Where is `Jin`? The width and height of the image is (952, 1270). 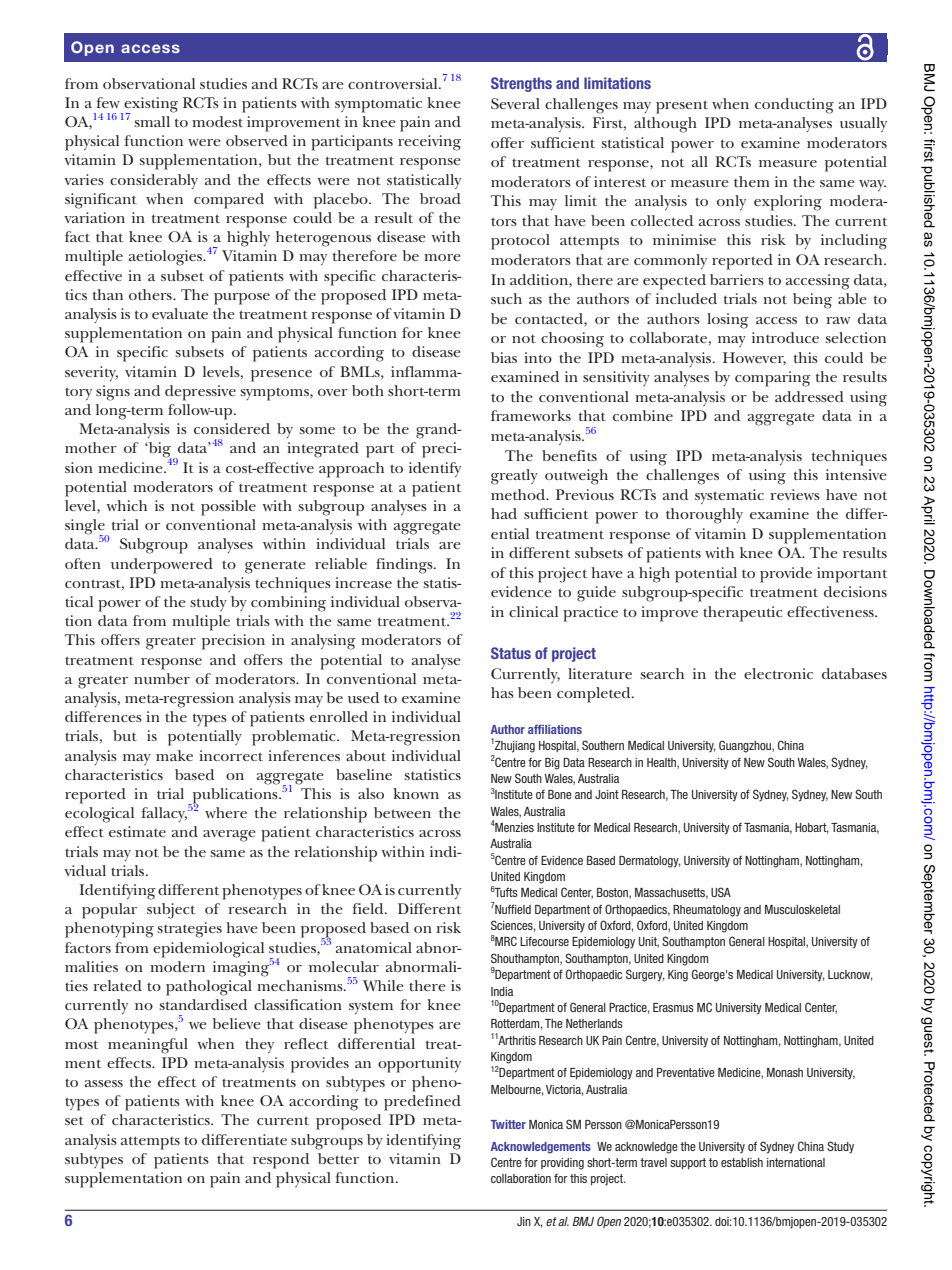 Jin is located at coordinates (524, 1221).
